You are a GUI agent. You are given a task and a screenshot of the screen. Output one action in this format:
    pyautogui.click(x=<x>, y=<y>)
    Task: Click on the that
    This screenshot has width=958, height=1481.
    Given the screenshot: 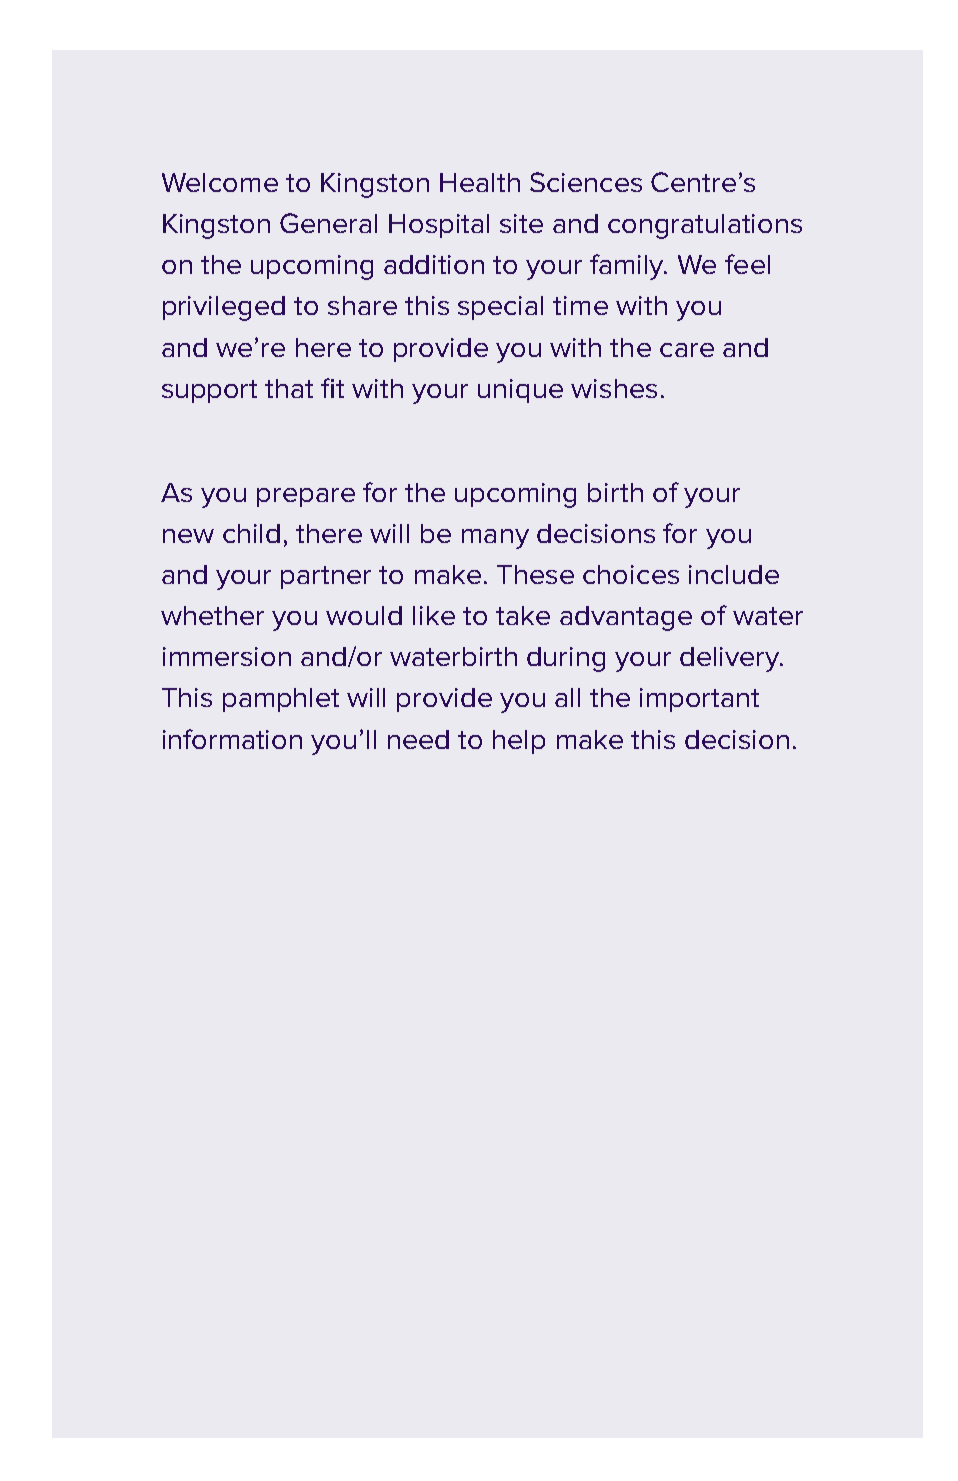 What is the action you would take?
    pyautogui.click(x=289, y=388)
